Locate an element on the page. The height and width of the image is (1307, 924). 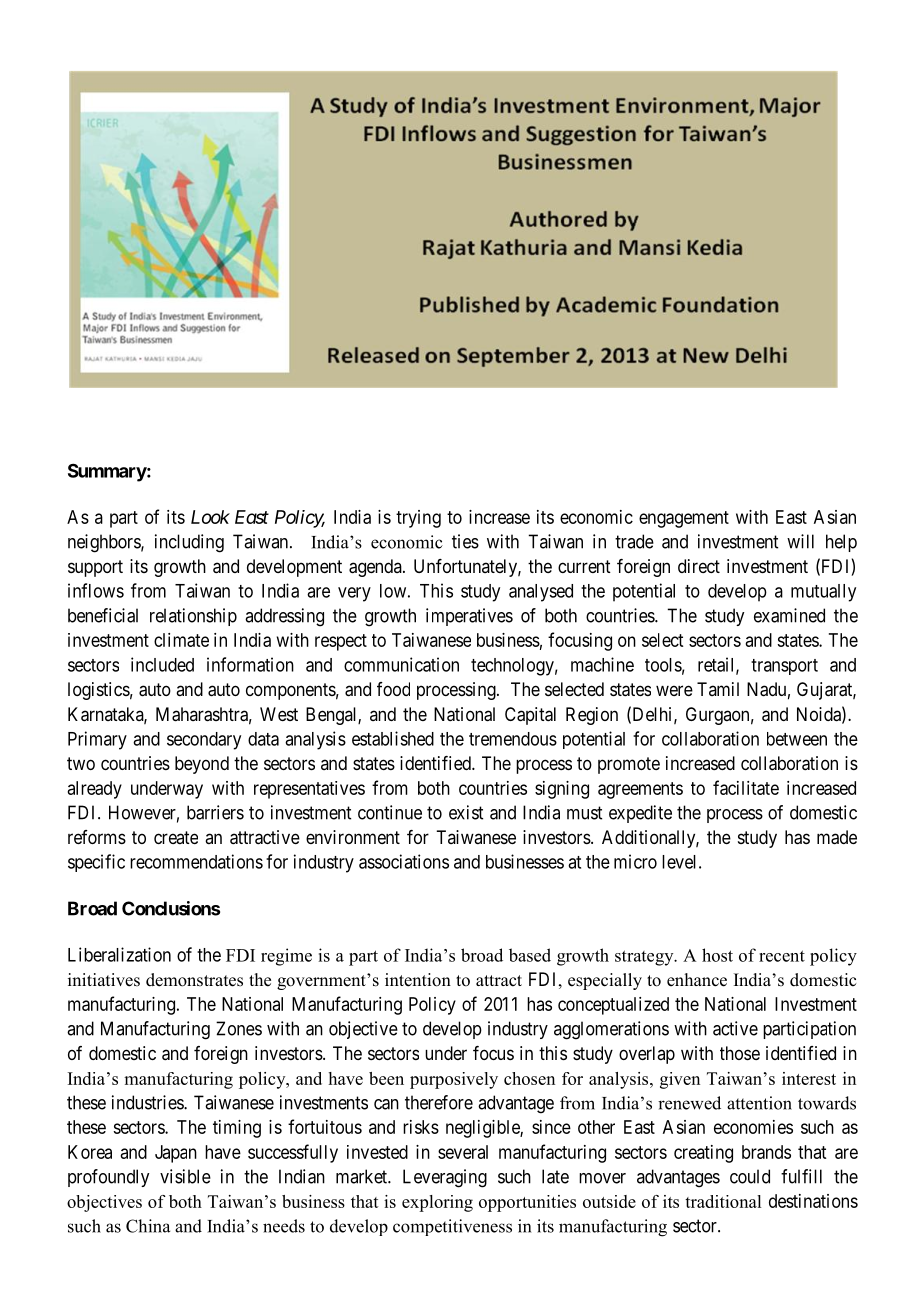
Look is located at coordinates (210, 517).
